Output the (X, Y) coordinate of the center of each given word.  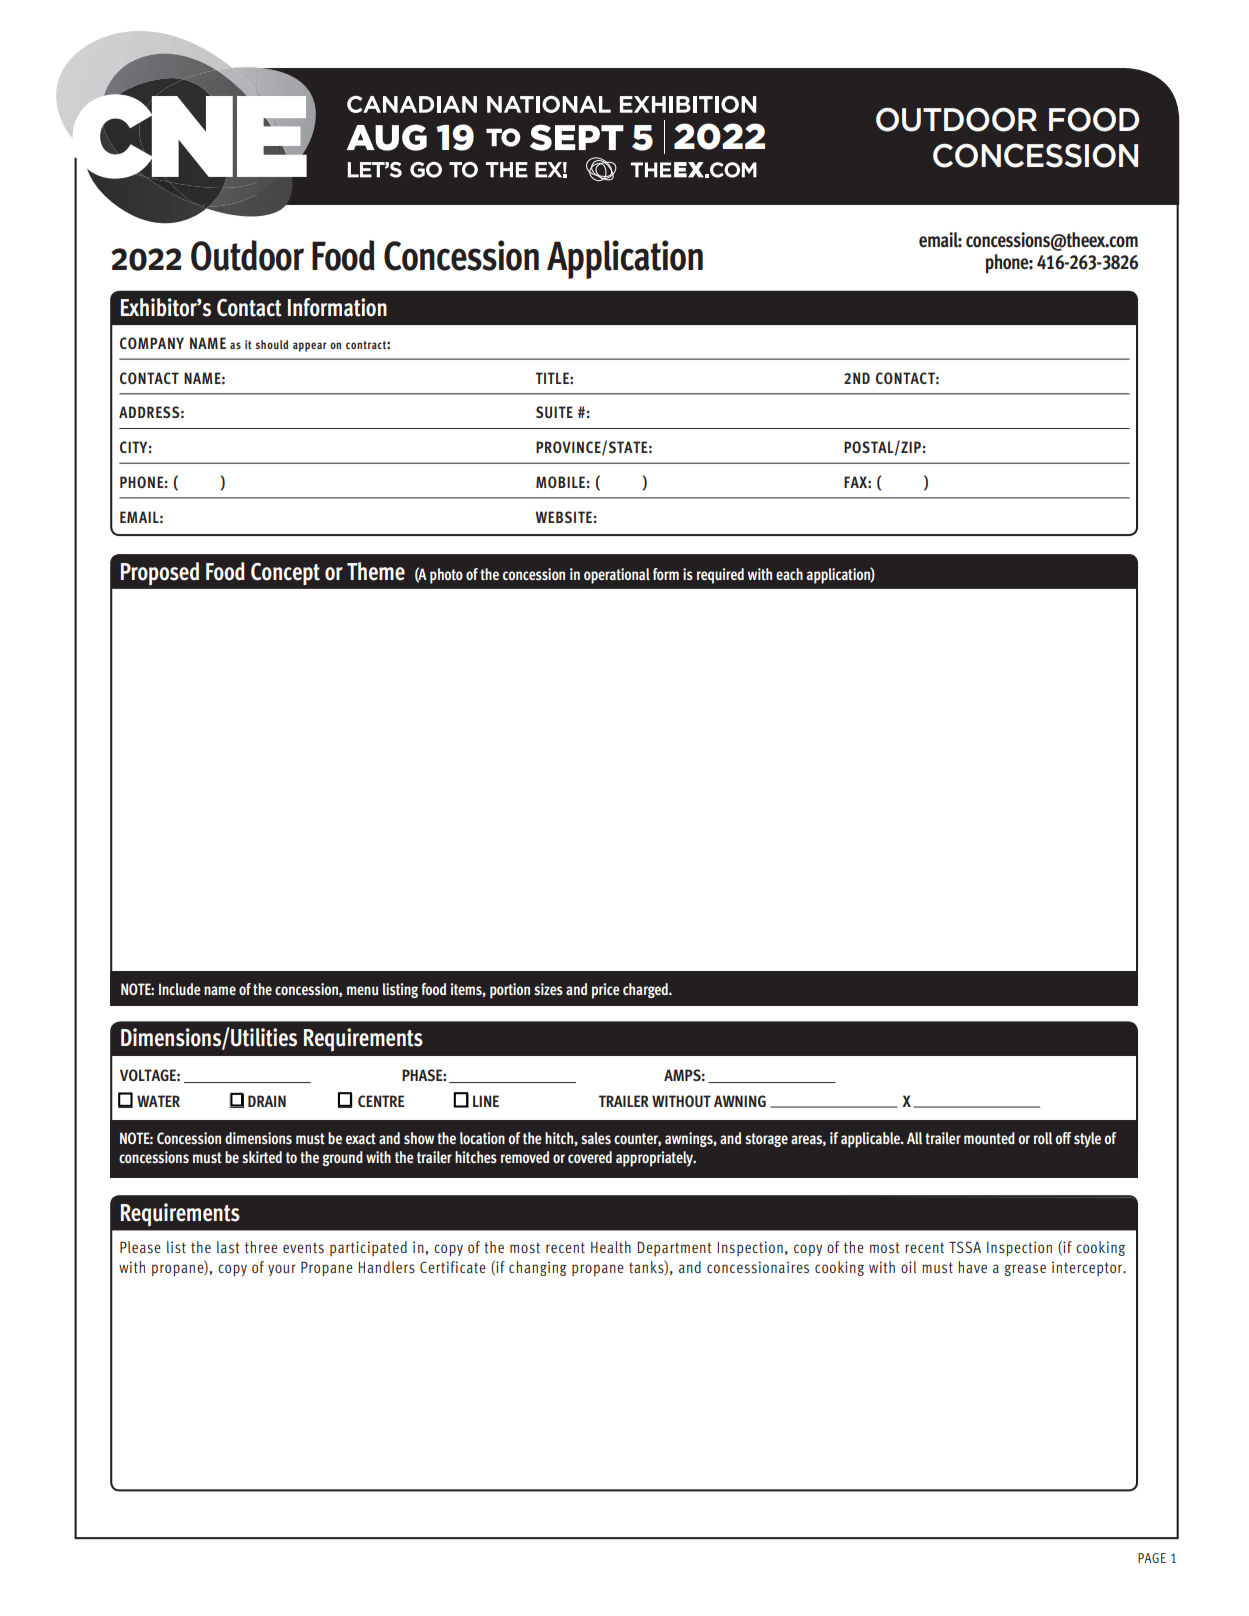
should (272, 344)
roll (1043, 1138)
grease (1025, 1270)
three (261, 1247)
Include (180, 989)
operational (617, 576)
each (789, 574)
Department (674, 1248)
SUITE (554, 412)
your (282, 1270)
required (720, 576)
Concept (285, 574)
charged (646, 990)
